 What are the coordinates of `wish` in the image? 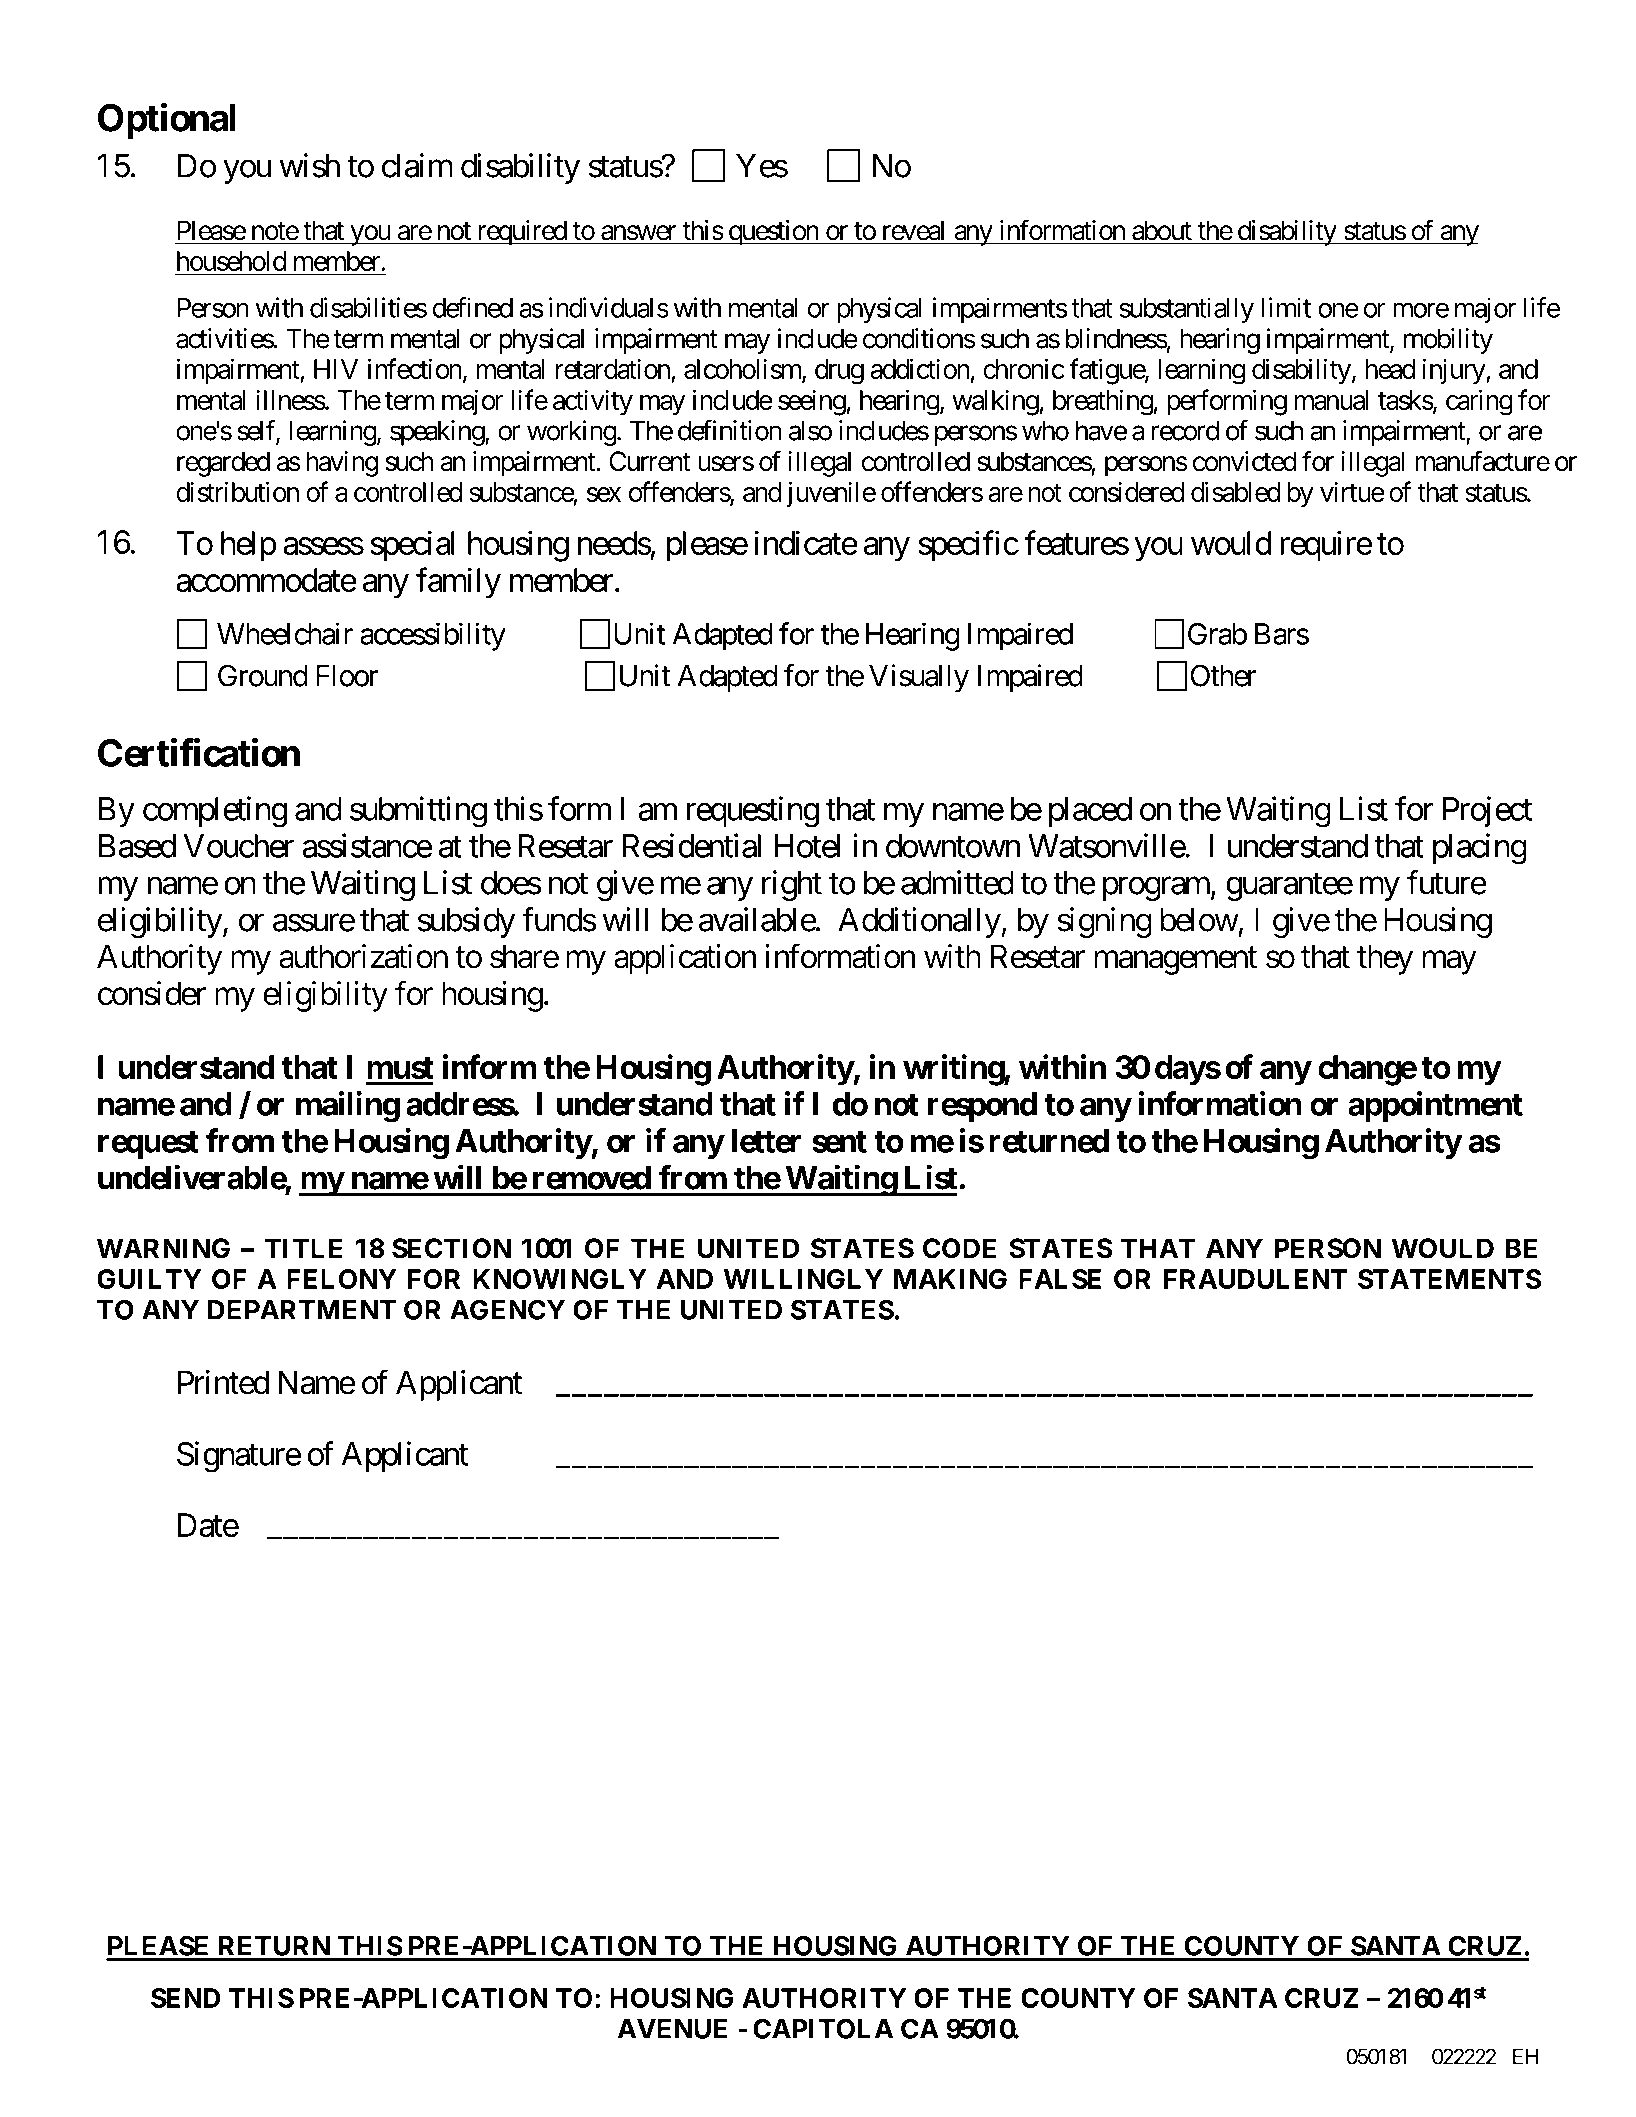 It's located at (310, 165).
